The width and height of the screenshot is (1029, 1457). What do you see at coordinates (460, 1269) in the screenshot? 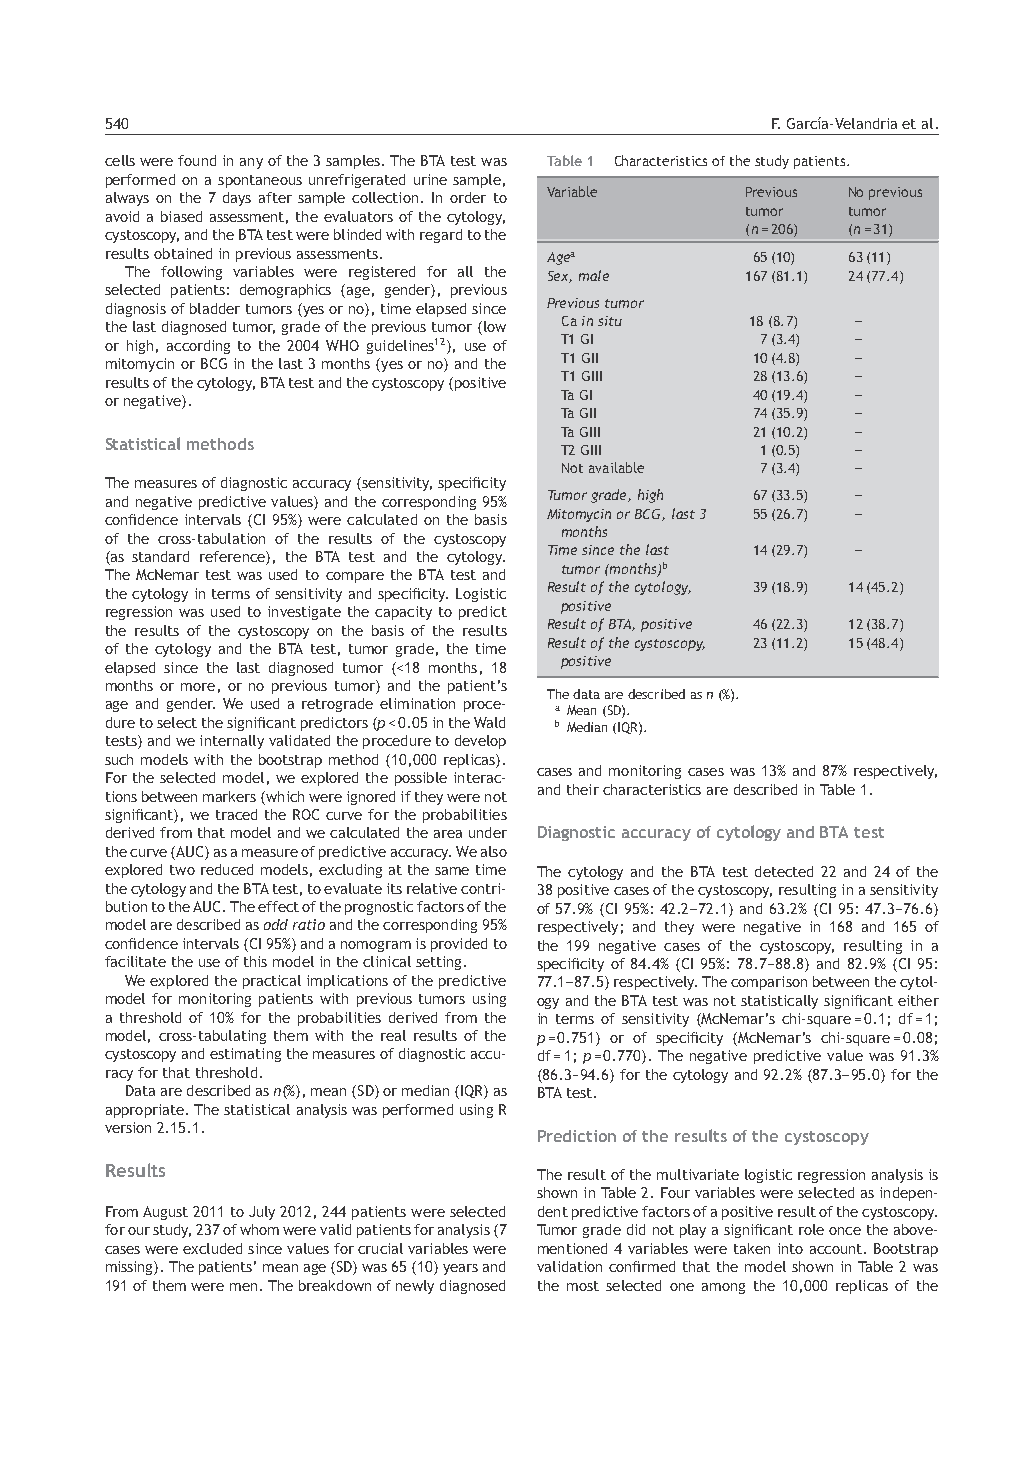
I see `years` at bounding box center [460, 1269].
